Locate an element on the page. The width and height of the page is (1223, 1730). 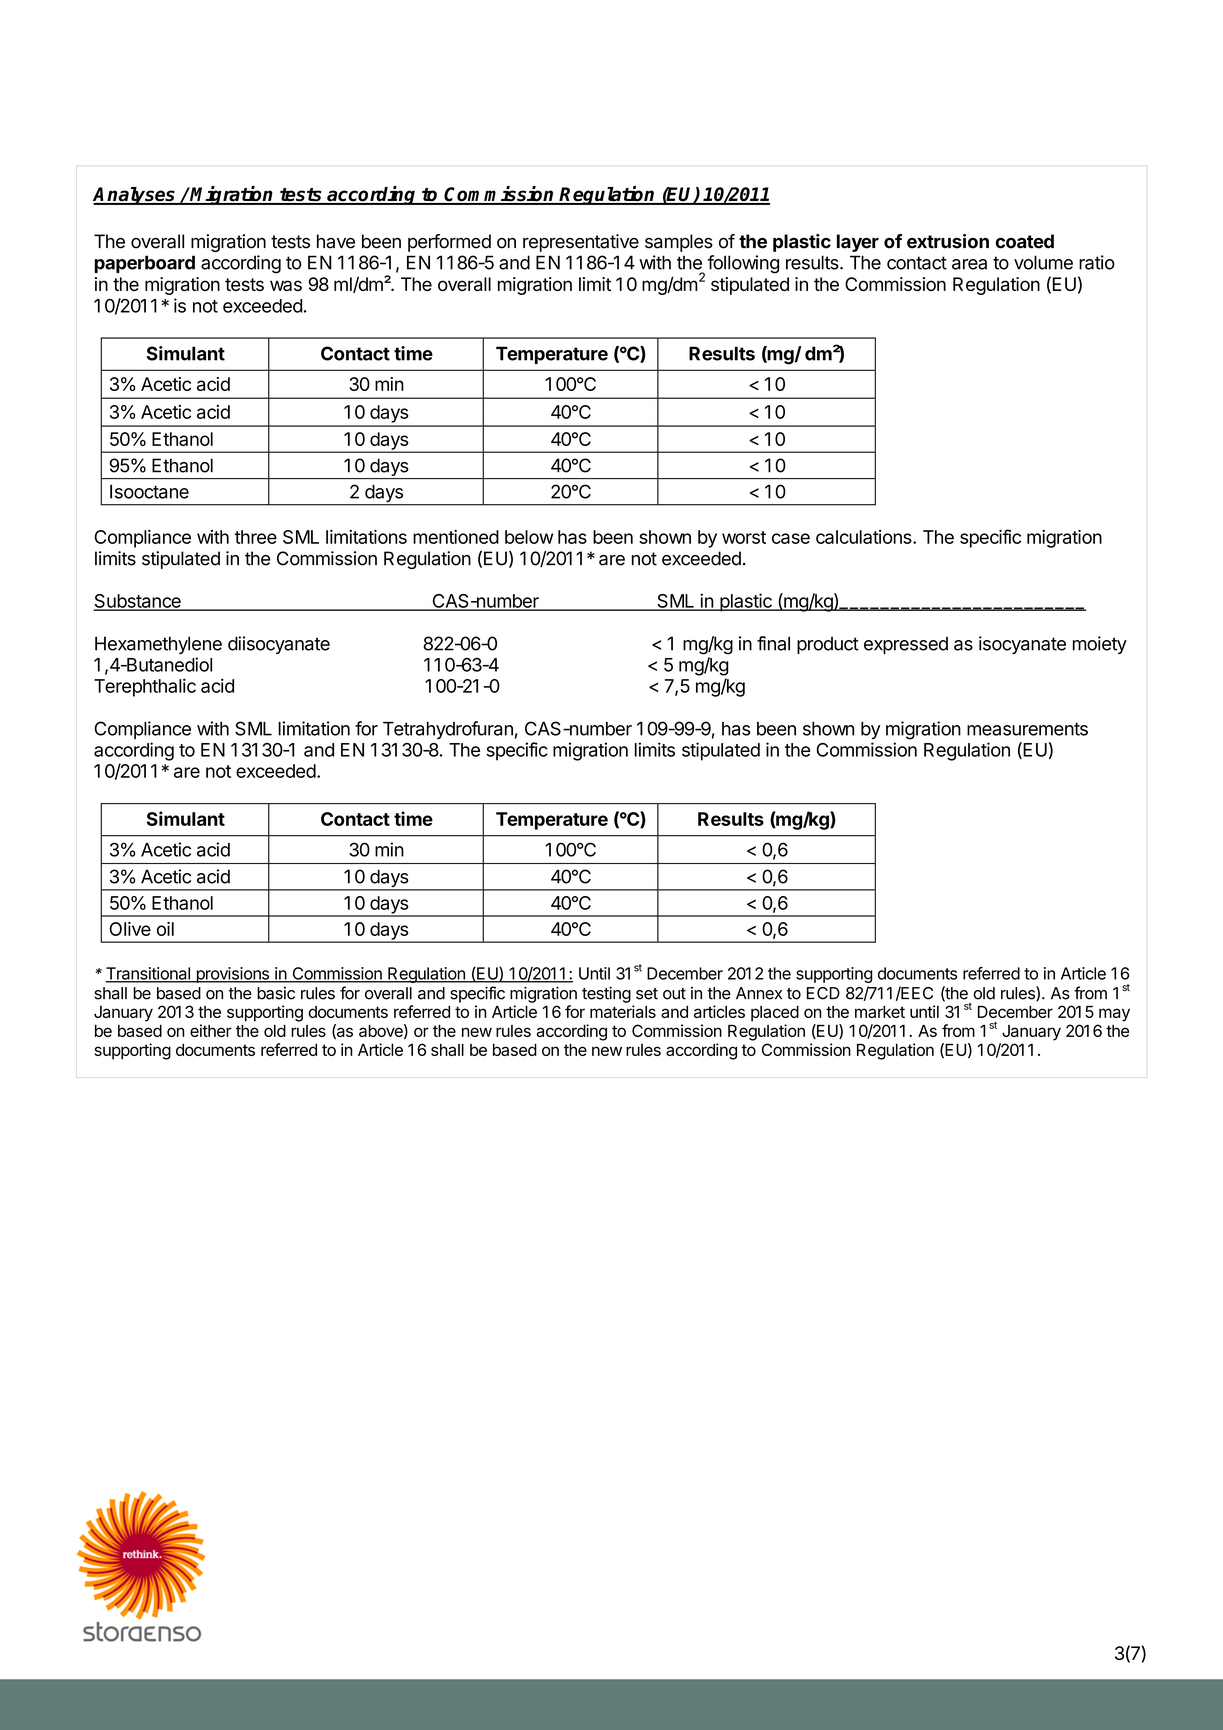
have is located at coordinates (336, 241).
